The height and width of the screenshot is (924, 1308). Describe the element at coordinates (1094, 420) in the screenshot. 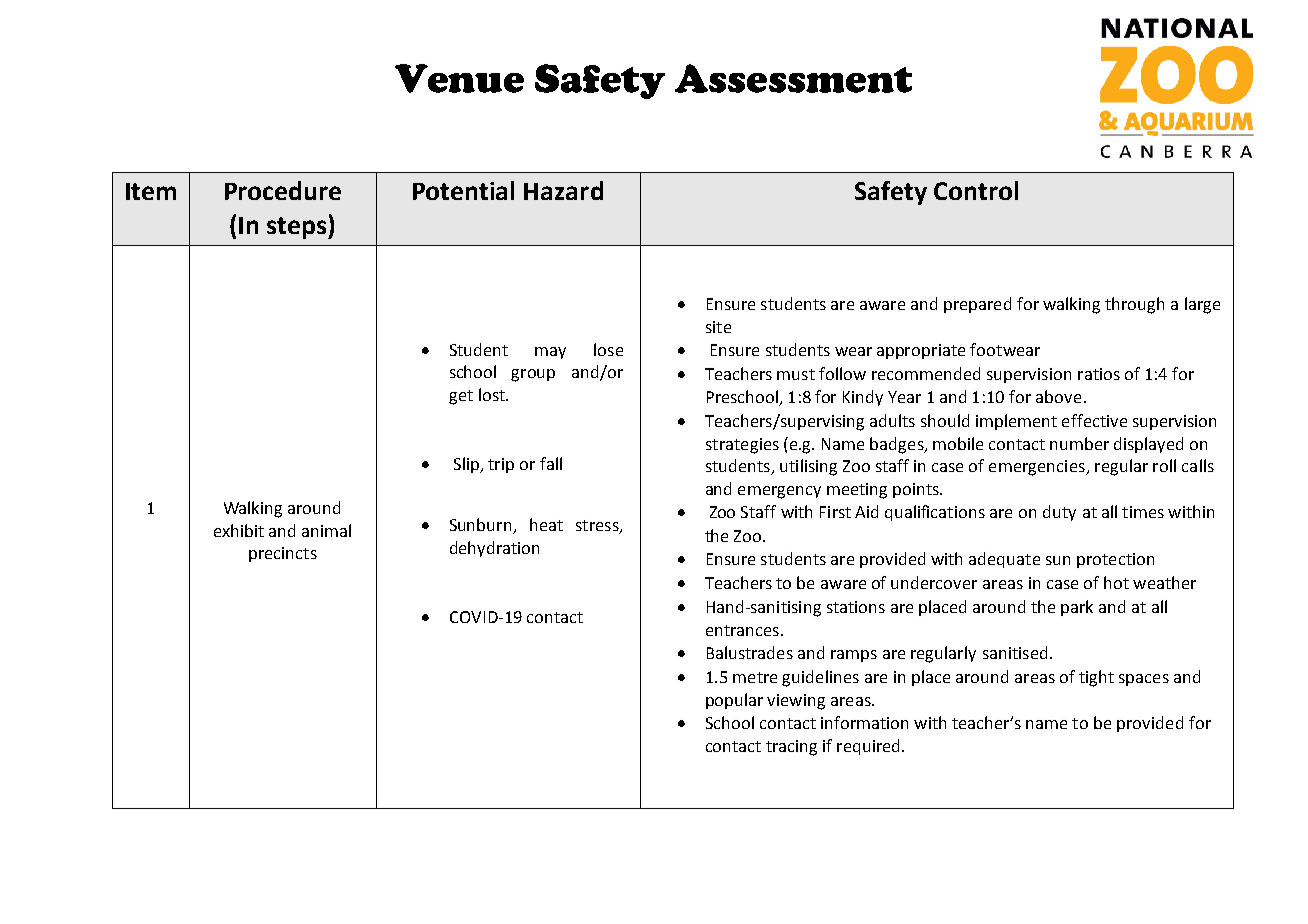

I see `effective` at that location.
